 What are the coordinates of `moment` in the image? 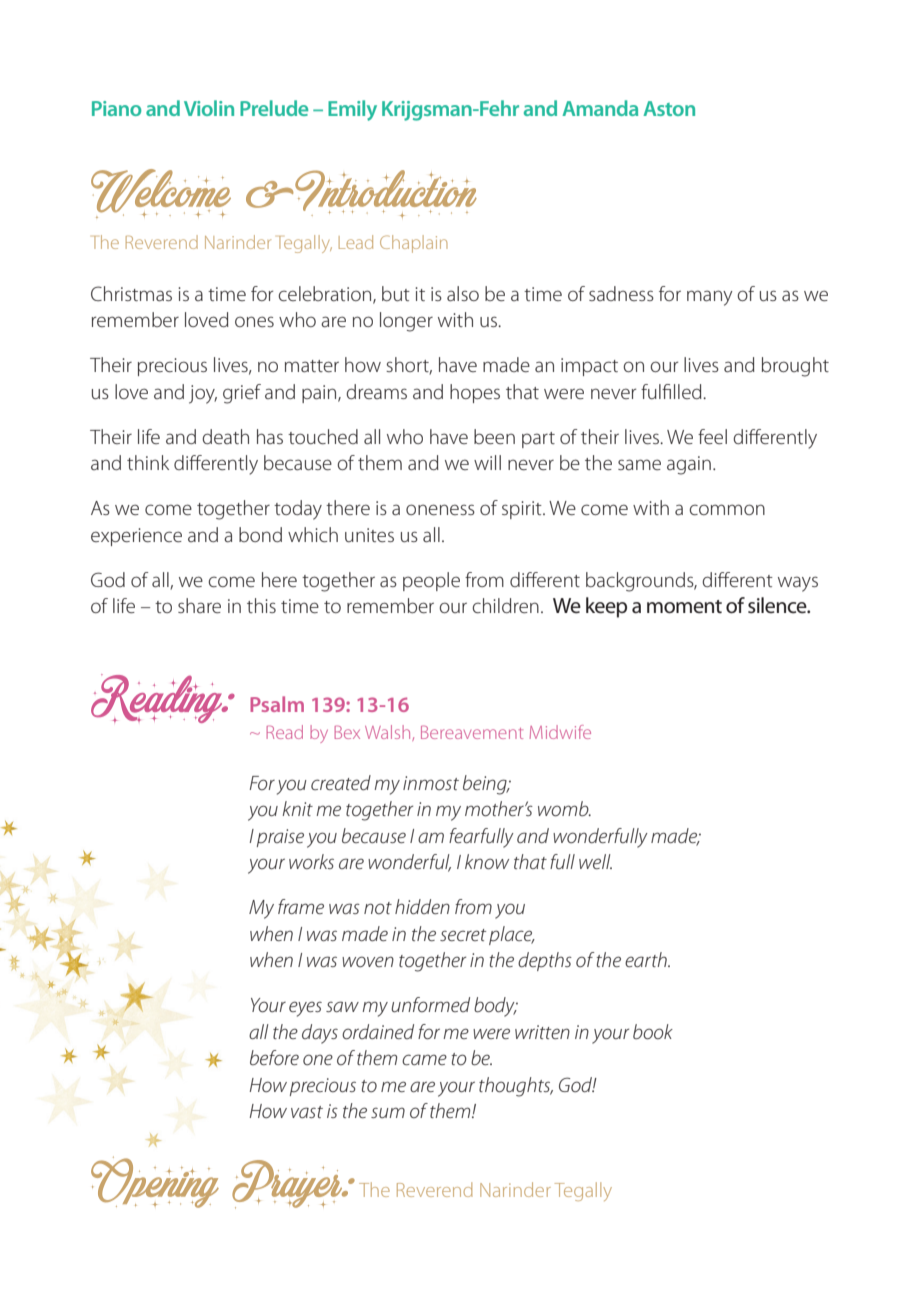 It's located at (684, 607).
